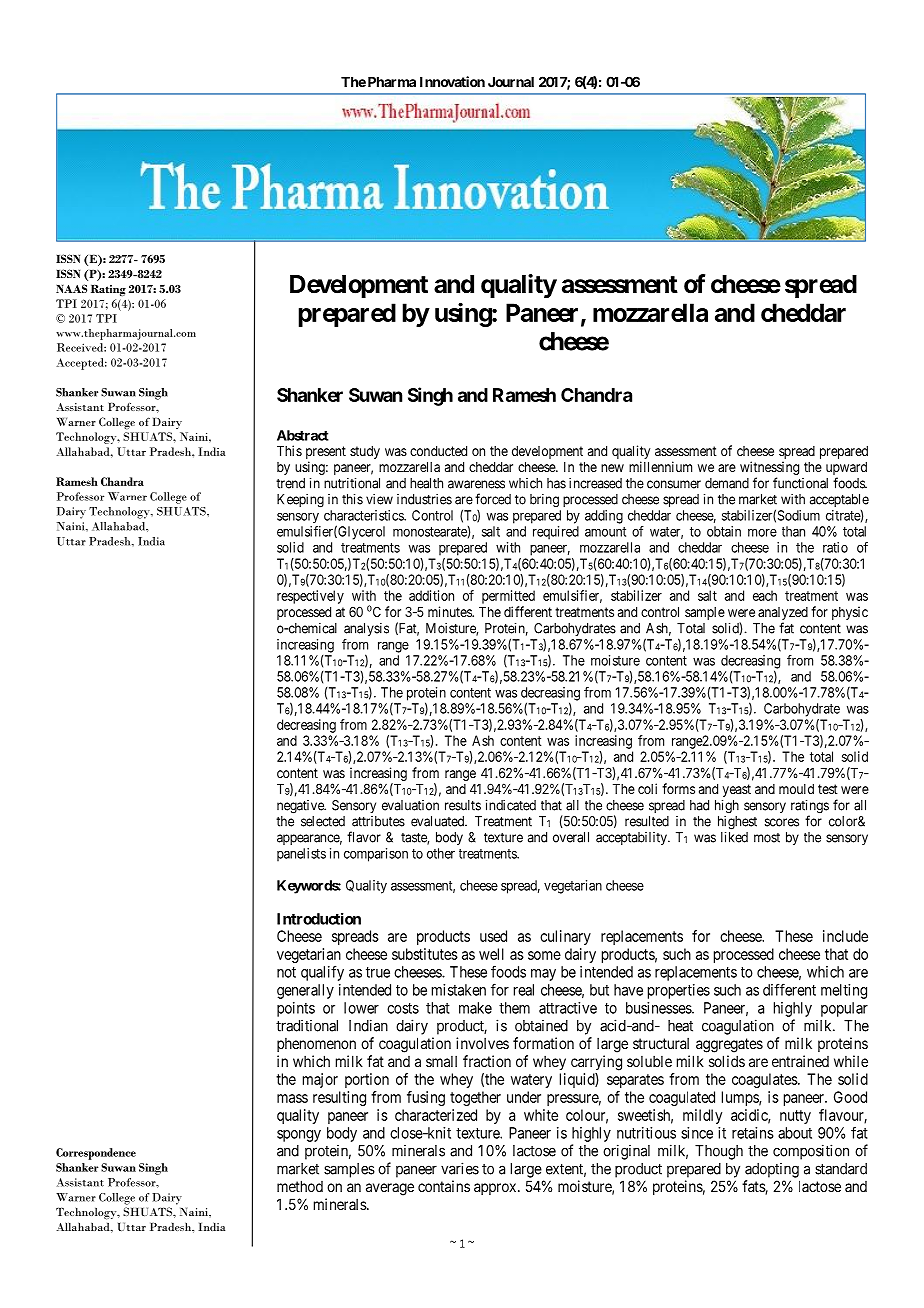  What do you see at coordinates (286, 972) in the screenshot?
I see `not` at bounding box center [286, 972].
